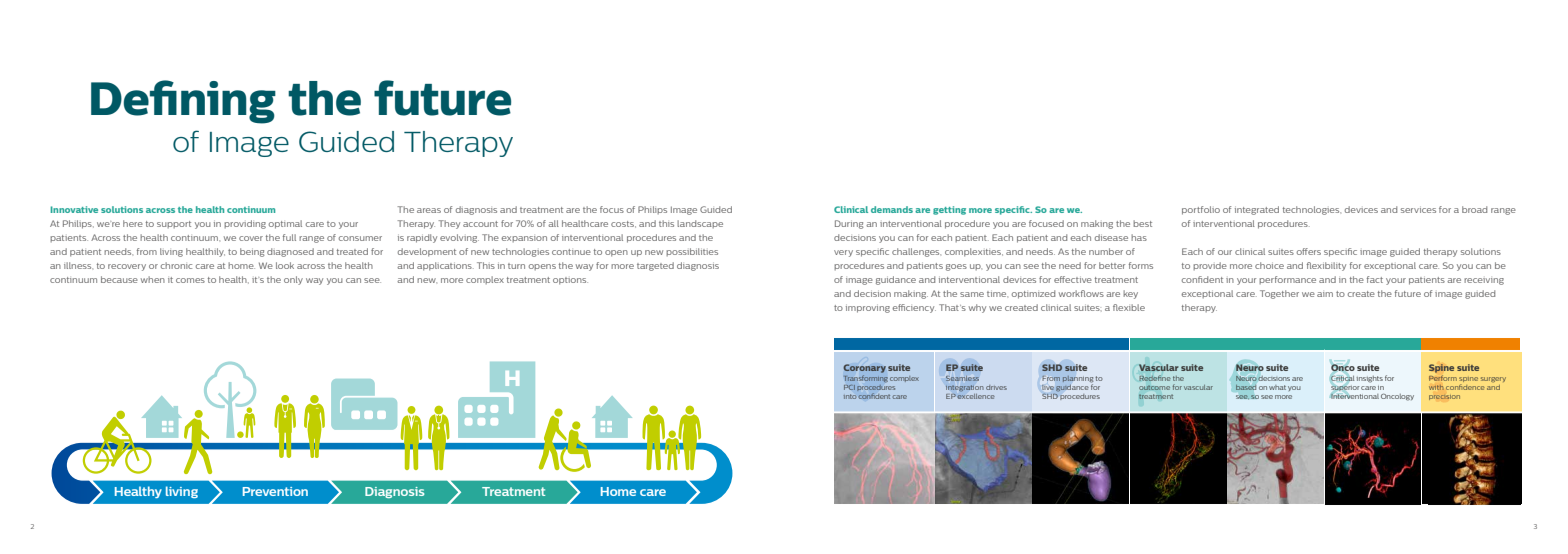  What do you see at coordinates (293, 280) in the page?
I see `only` at bounding box center [293, 280].
